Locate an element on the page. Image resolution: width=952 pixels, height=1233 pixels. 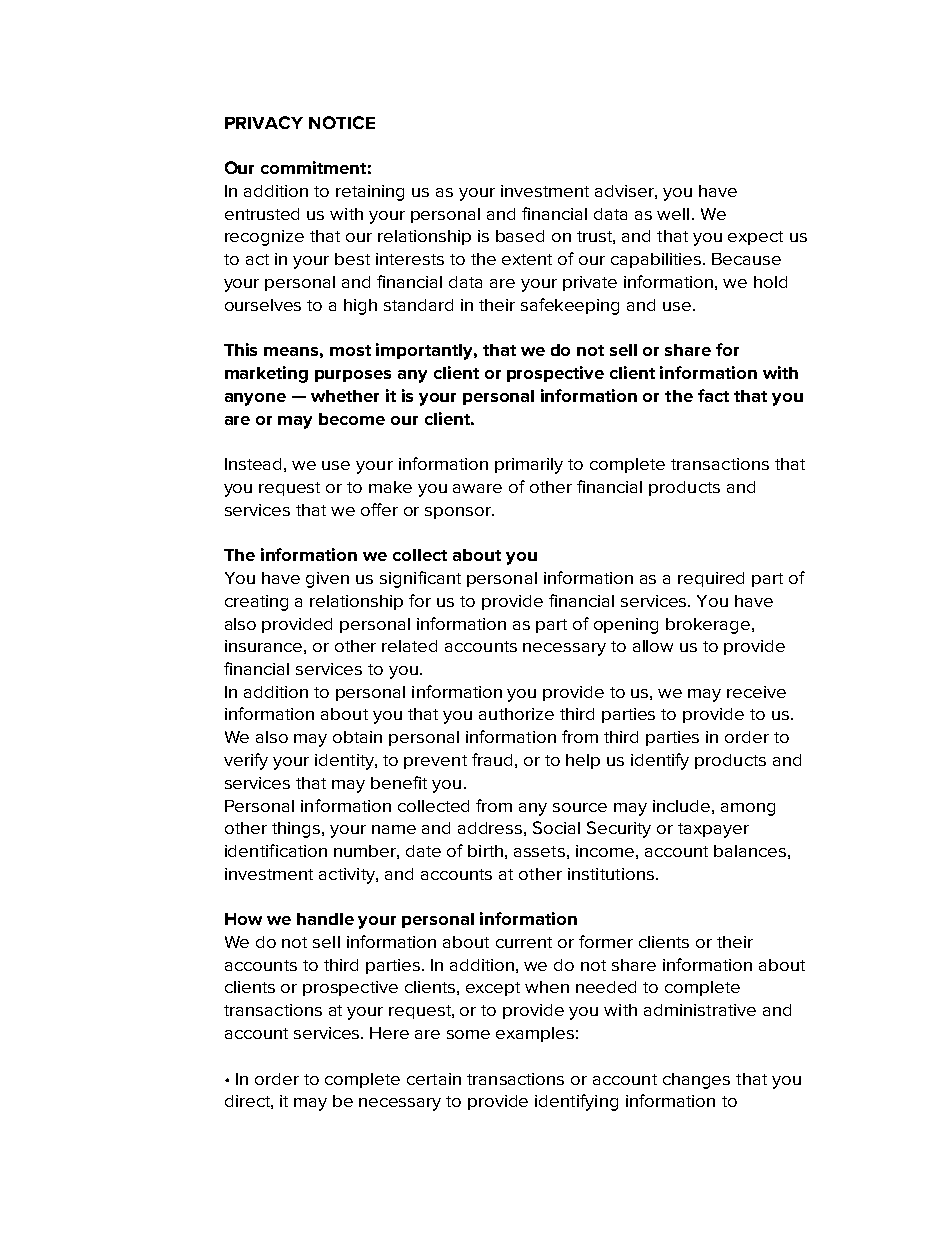
well is located at coordinates (673, 214).
